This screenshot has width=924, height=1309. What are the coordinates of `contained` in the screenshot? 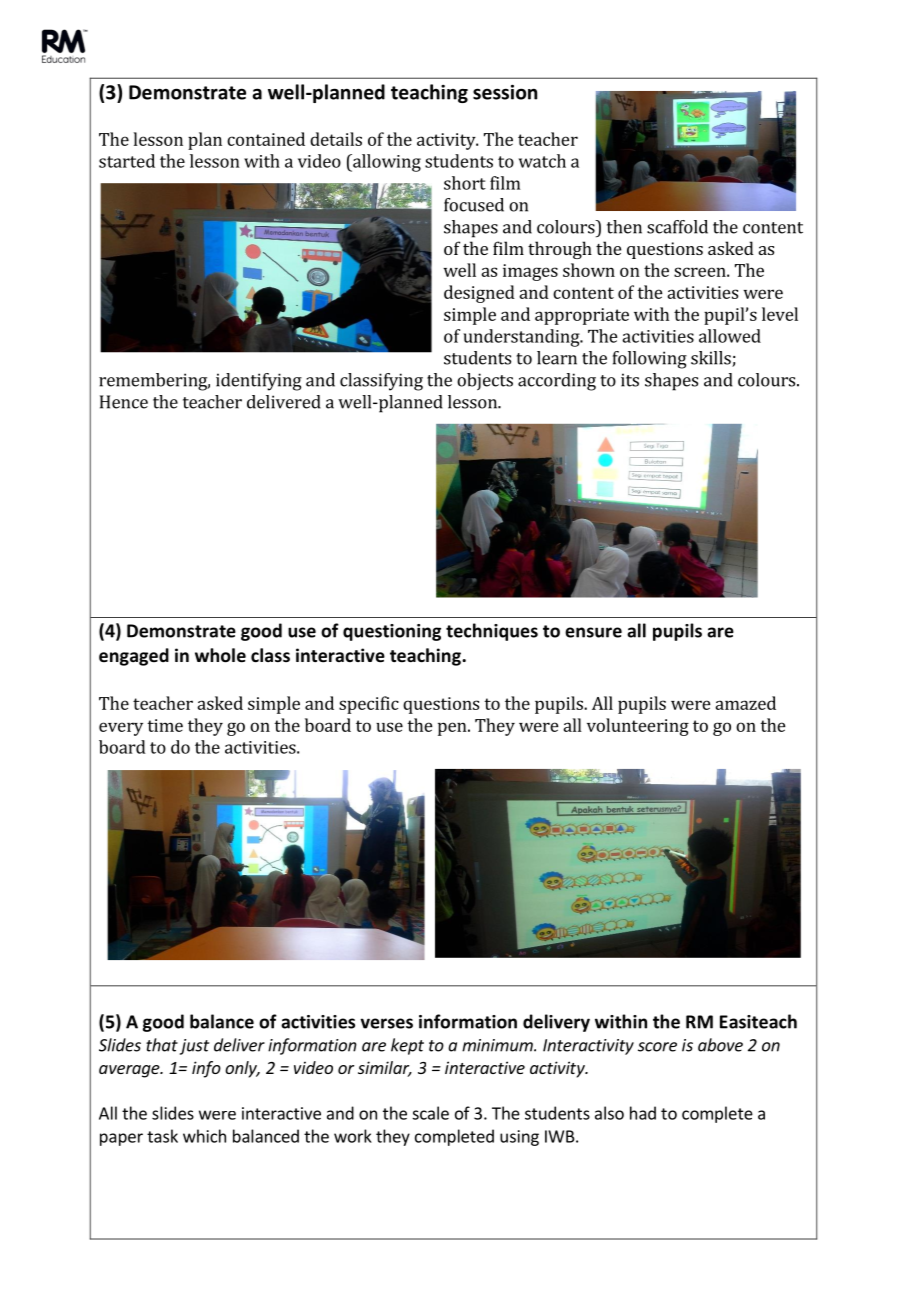 It's located at (266, 139).
